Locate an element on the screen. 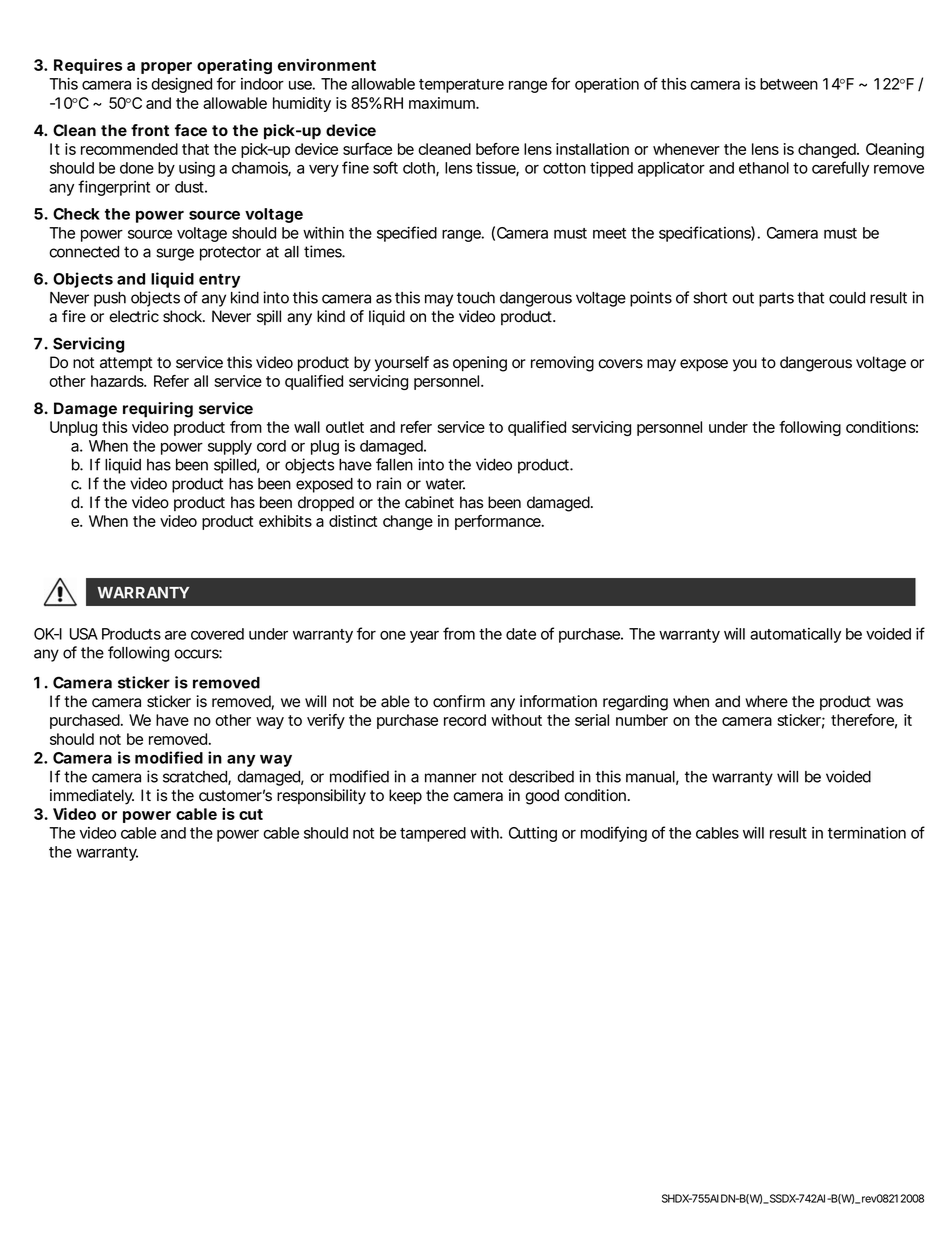  water is located at coordinates (445, 484).
